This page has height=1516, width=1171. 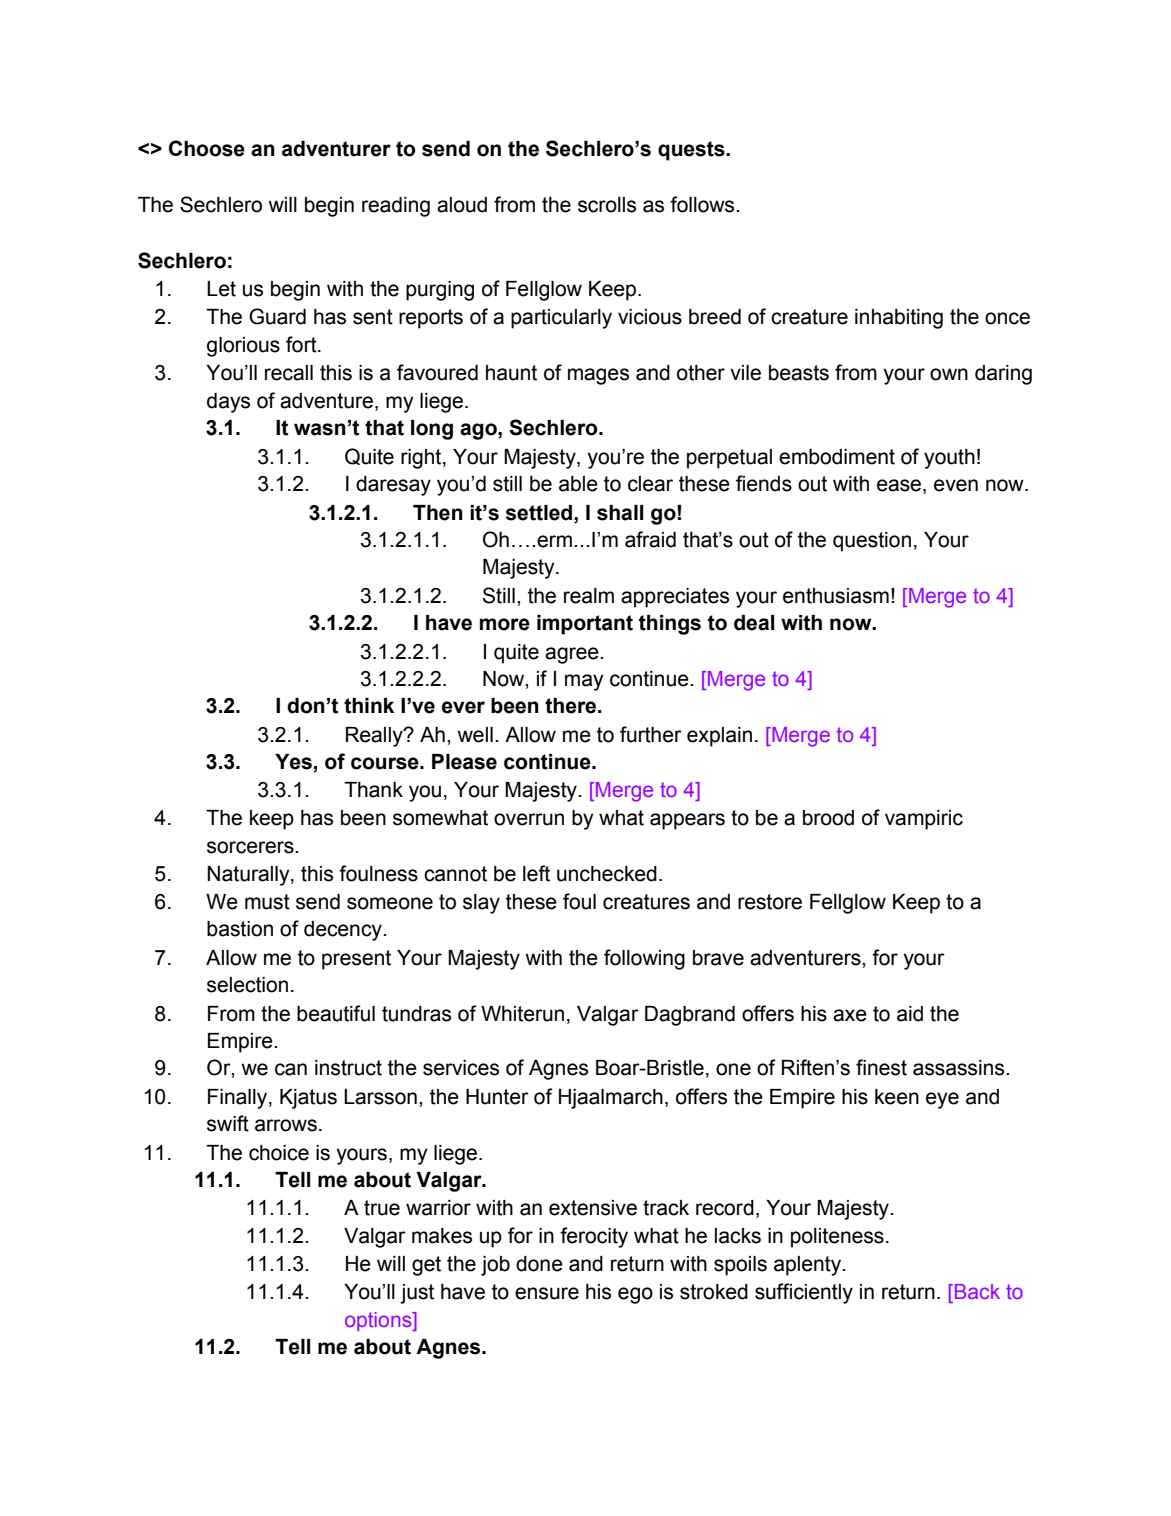 What do you see at coordinates (393, 486) in the page?
I see `daresay` at bounding box center [393, 486].
